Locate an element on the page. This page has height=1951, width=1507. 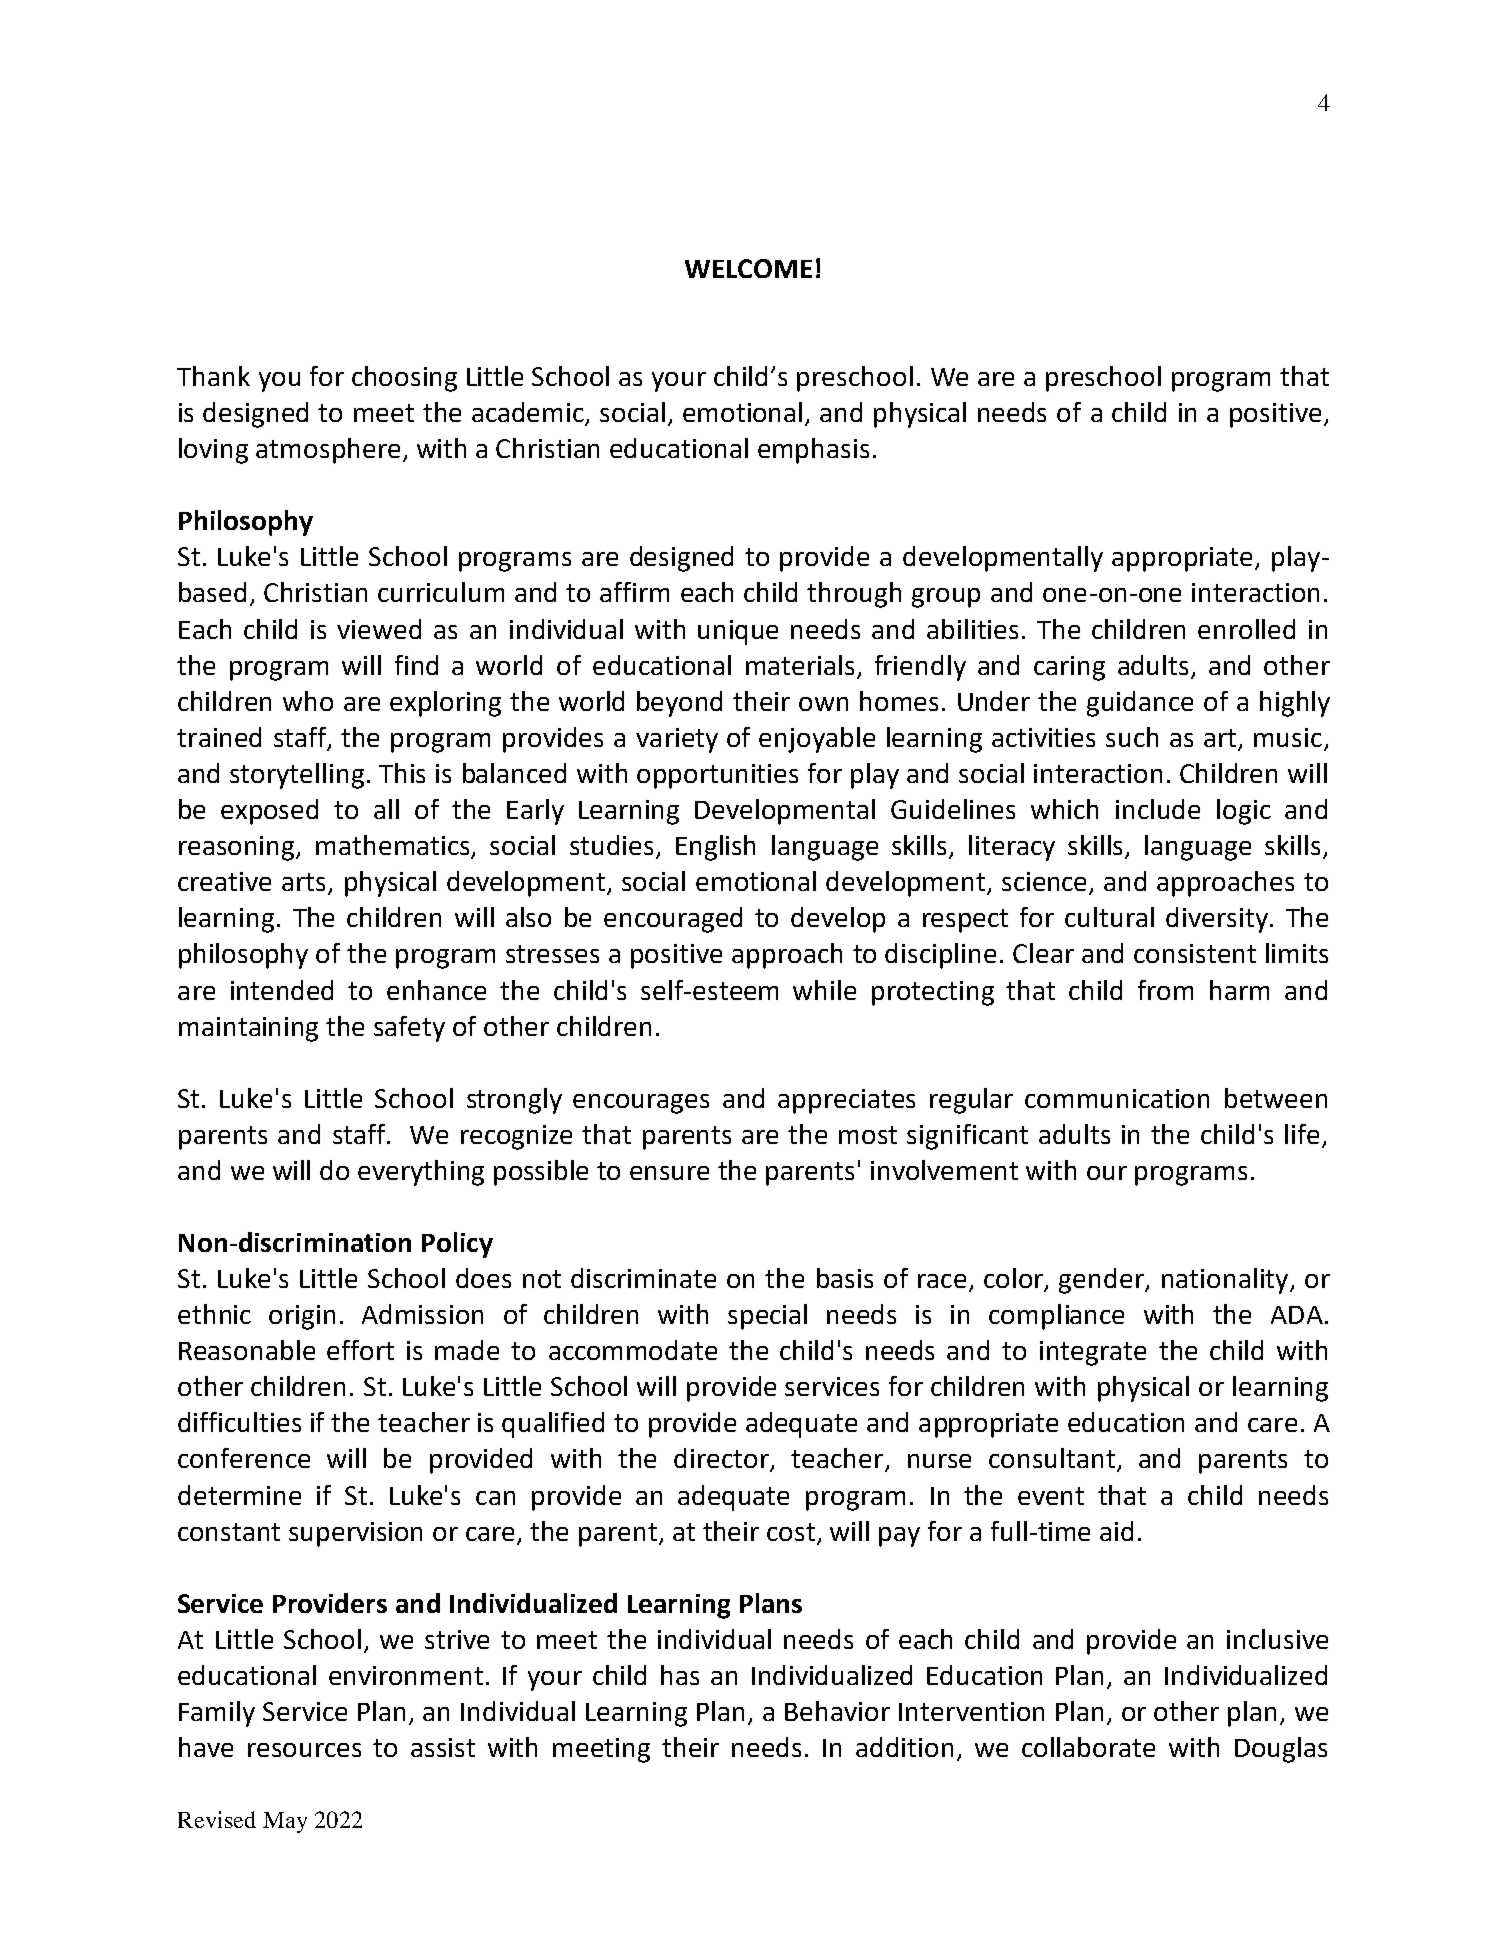
opportunities is located at coordinates (717, 776).
